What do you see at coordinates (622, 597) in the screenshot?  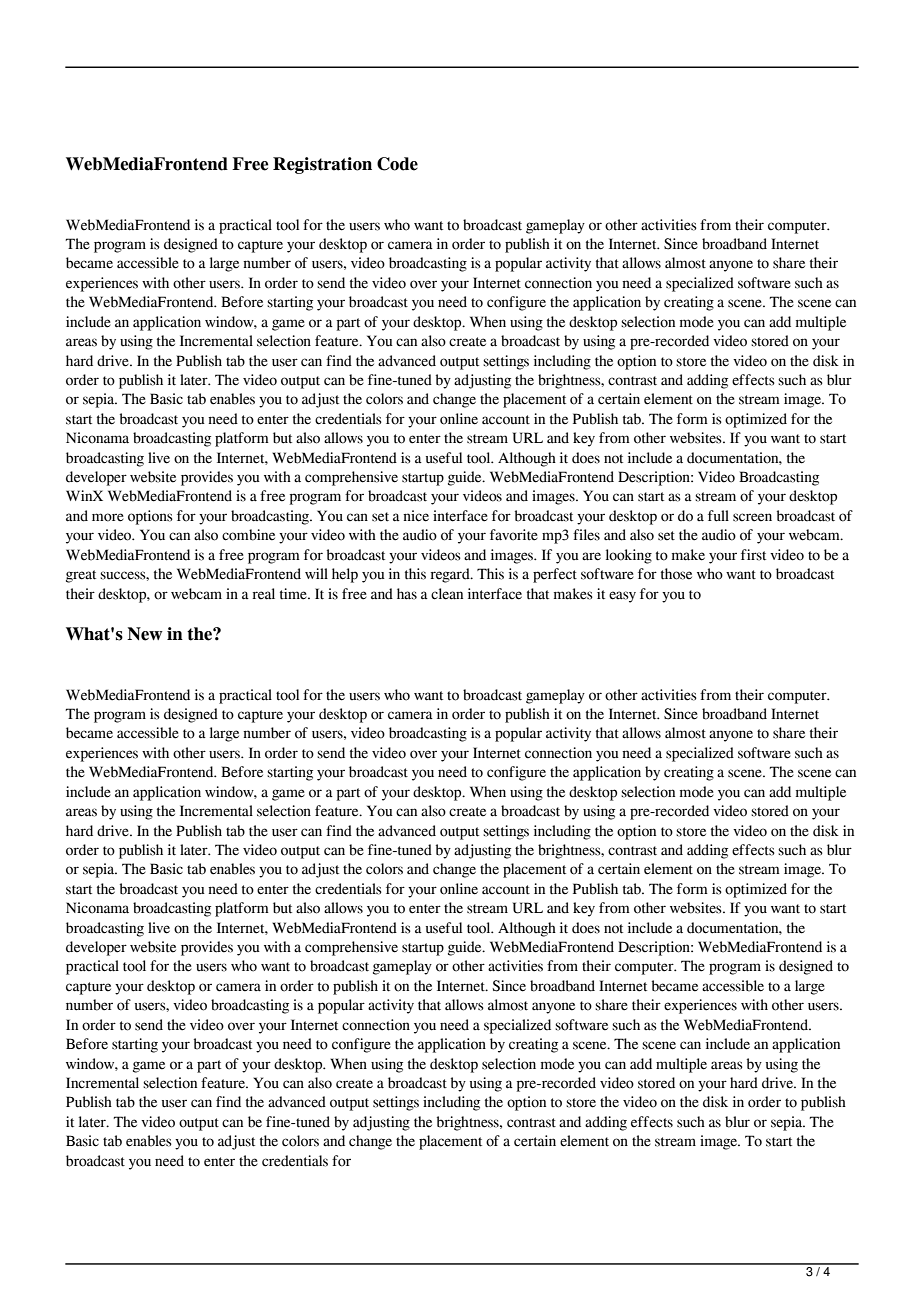 I see `easy` at bounding box center [622, 597].
